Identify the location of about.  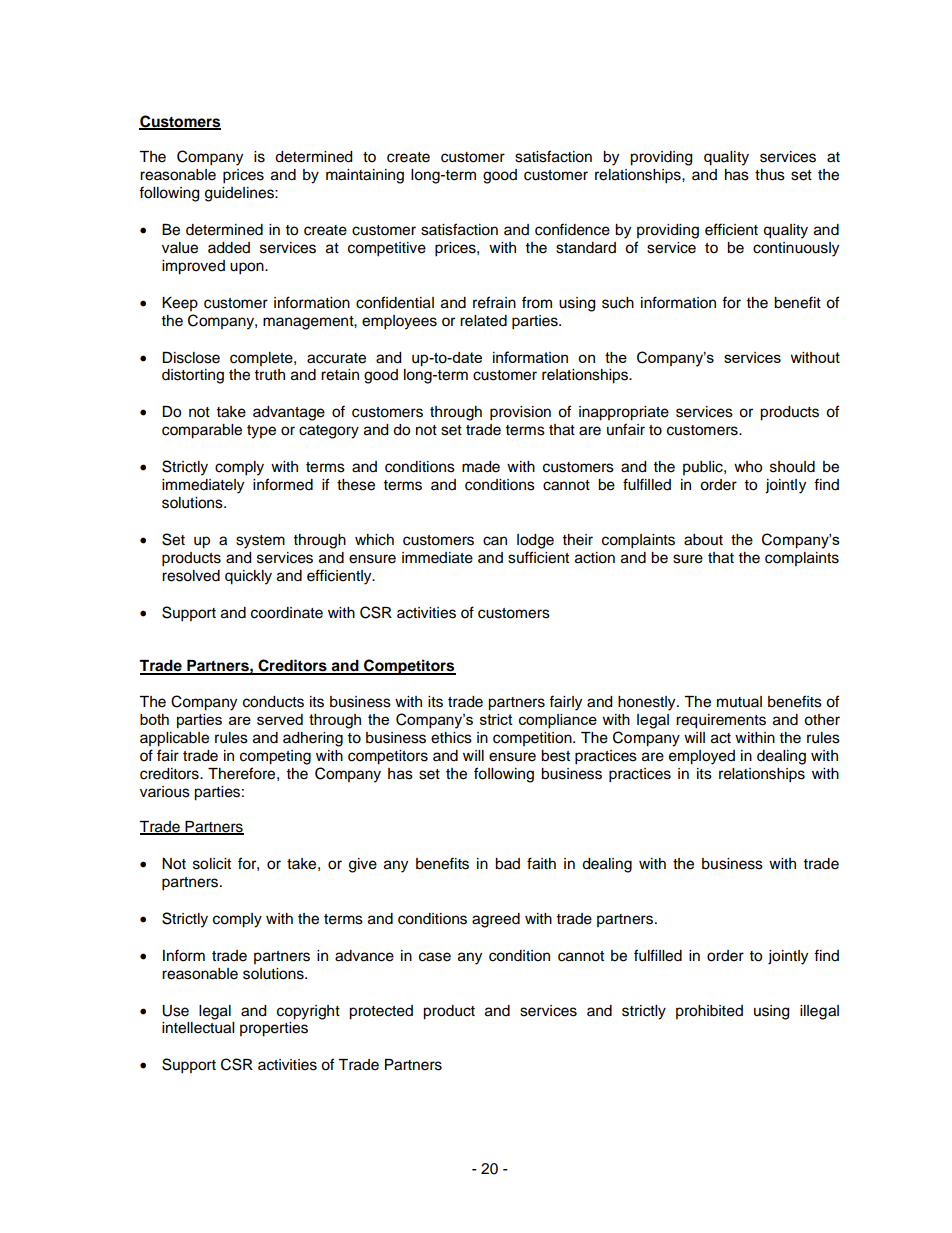
(703, 540).
